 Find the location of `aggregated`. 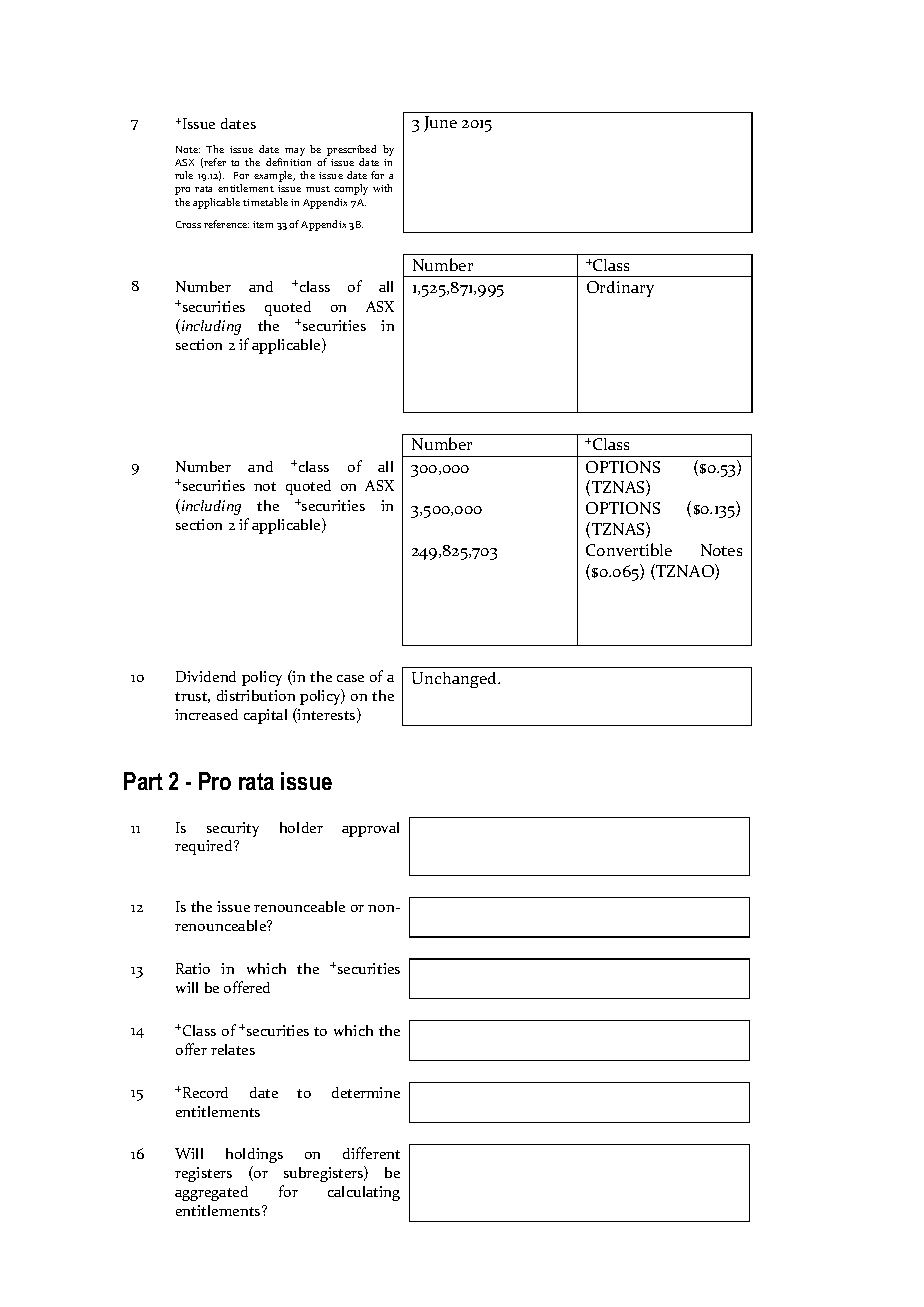

aggregated is located at coordinates (211, 1193).
